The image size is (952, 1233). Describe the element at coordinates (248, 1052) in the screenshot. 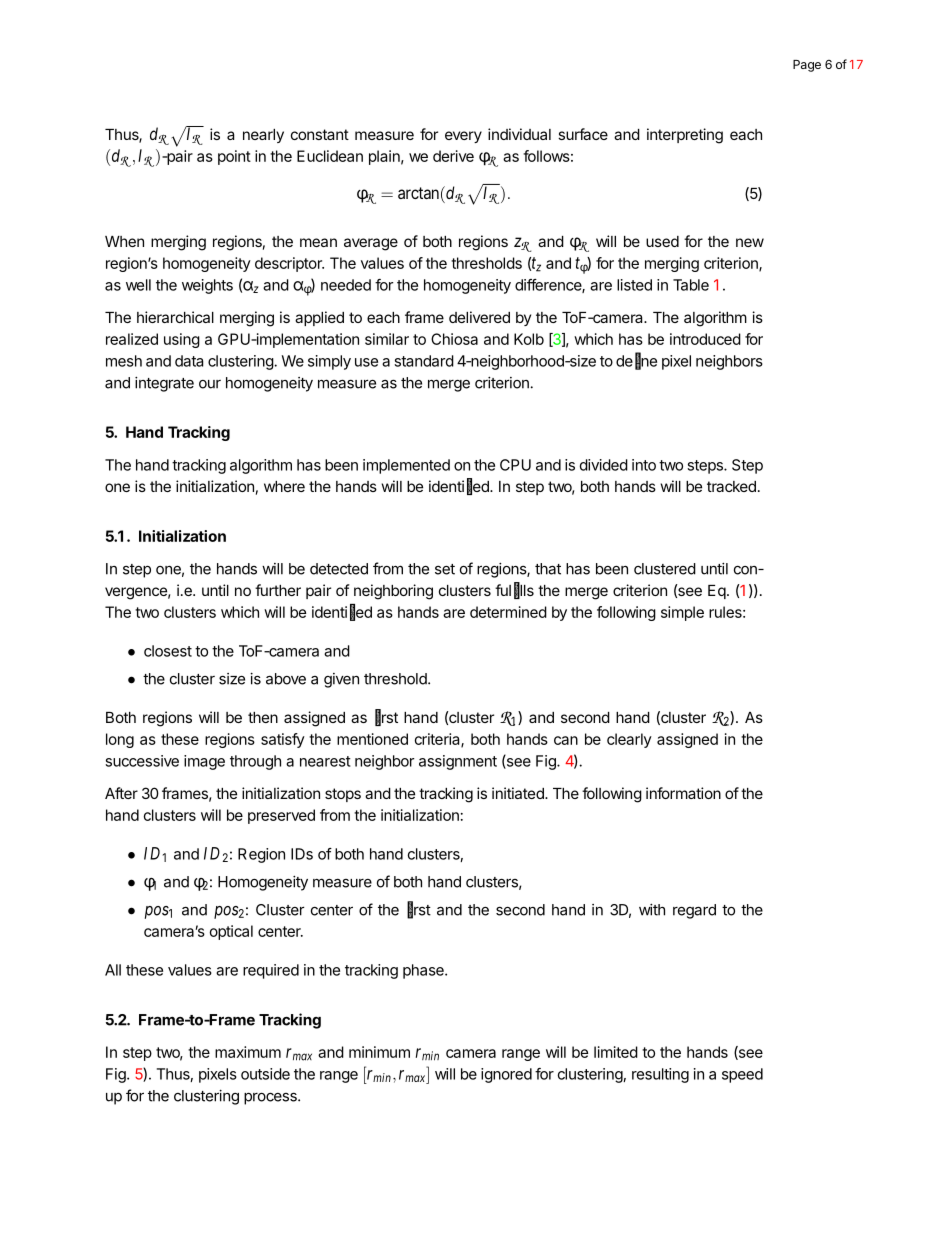

I see `maximum` at that location.
